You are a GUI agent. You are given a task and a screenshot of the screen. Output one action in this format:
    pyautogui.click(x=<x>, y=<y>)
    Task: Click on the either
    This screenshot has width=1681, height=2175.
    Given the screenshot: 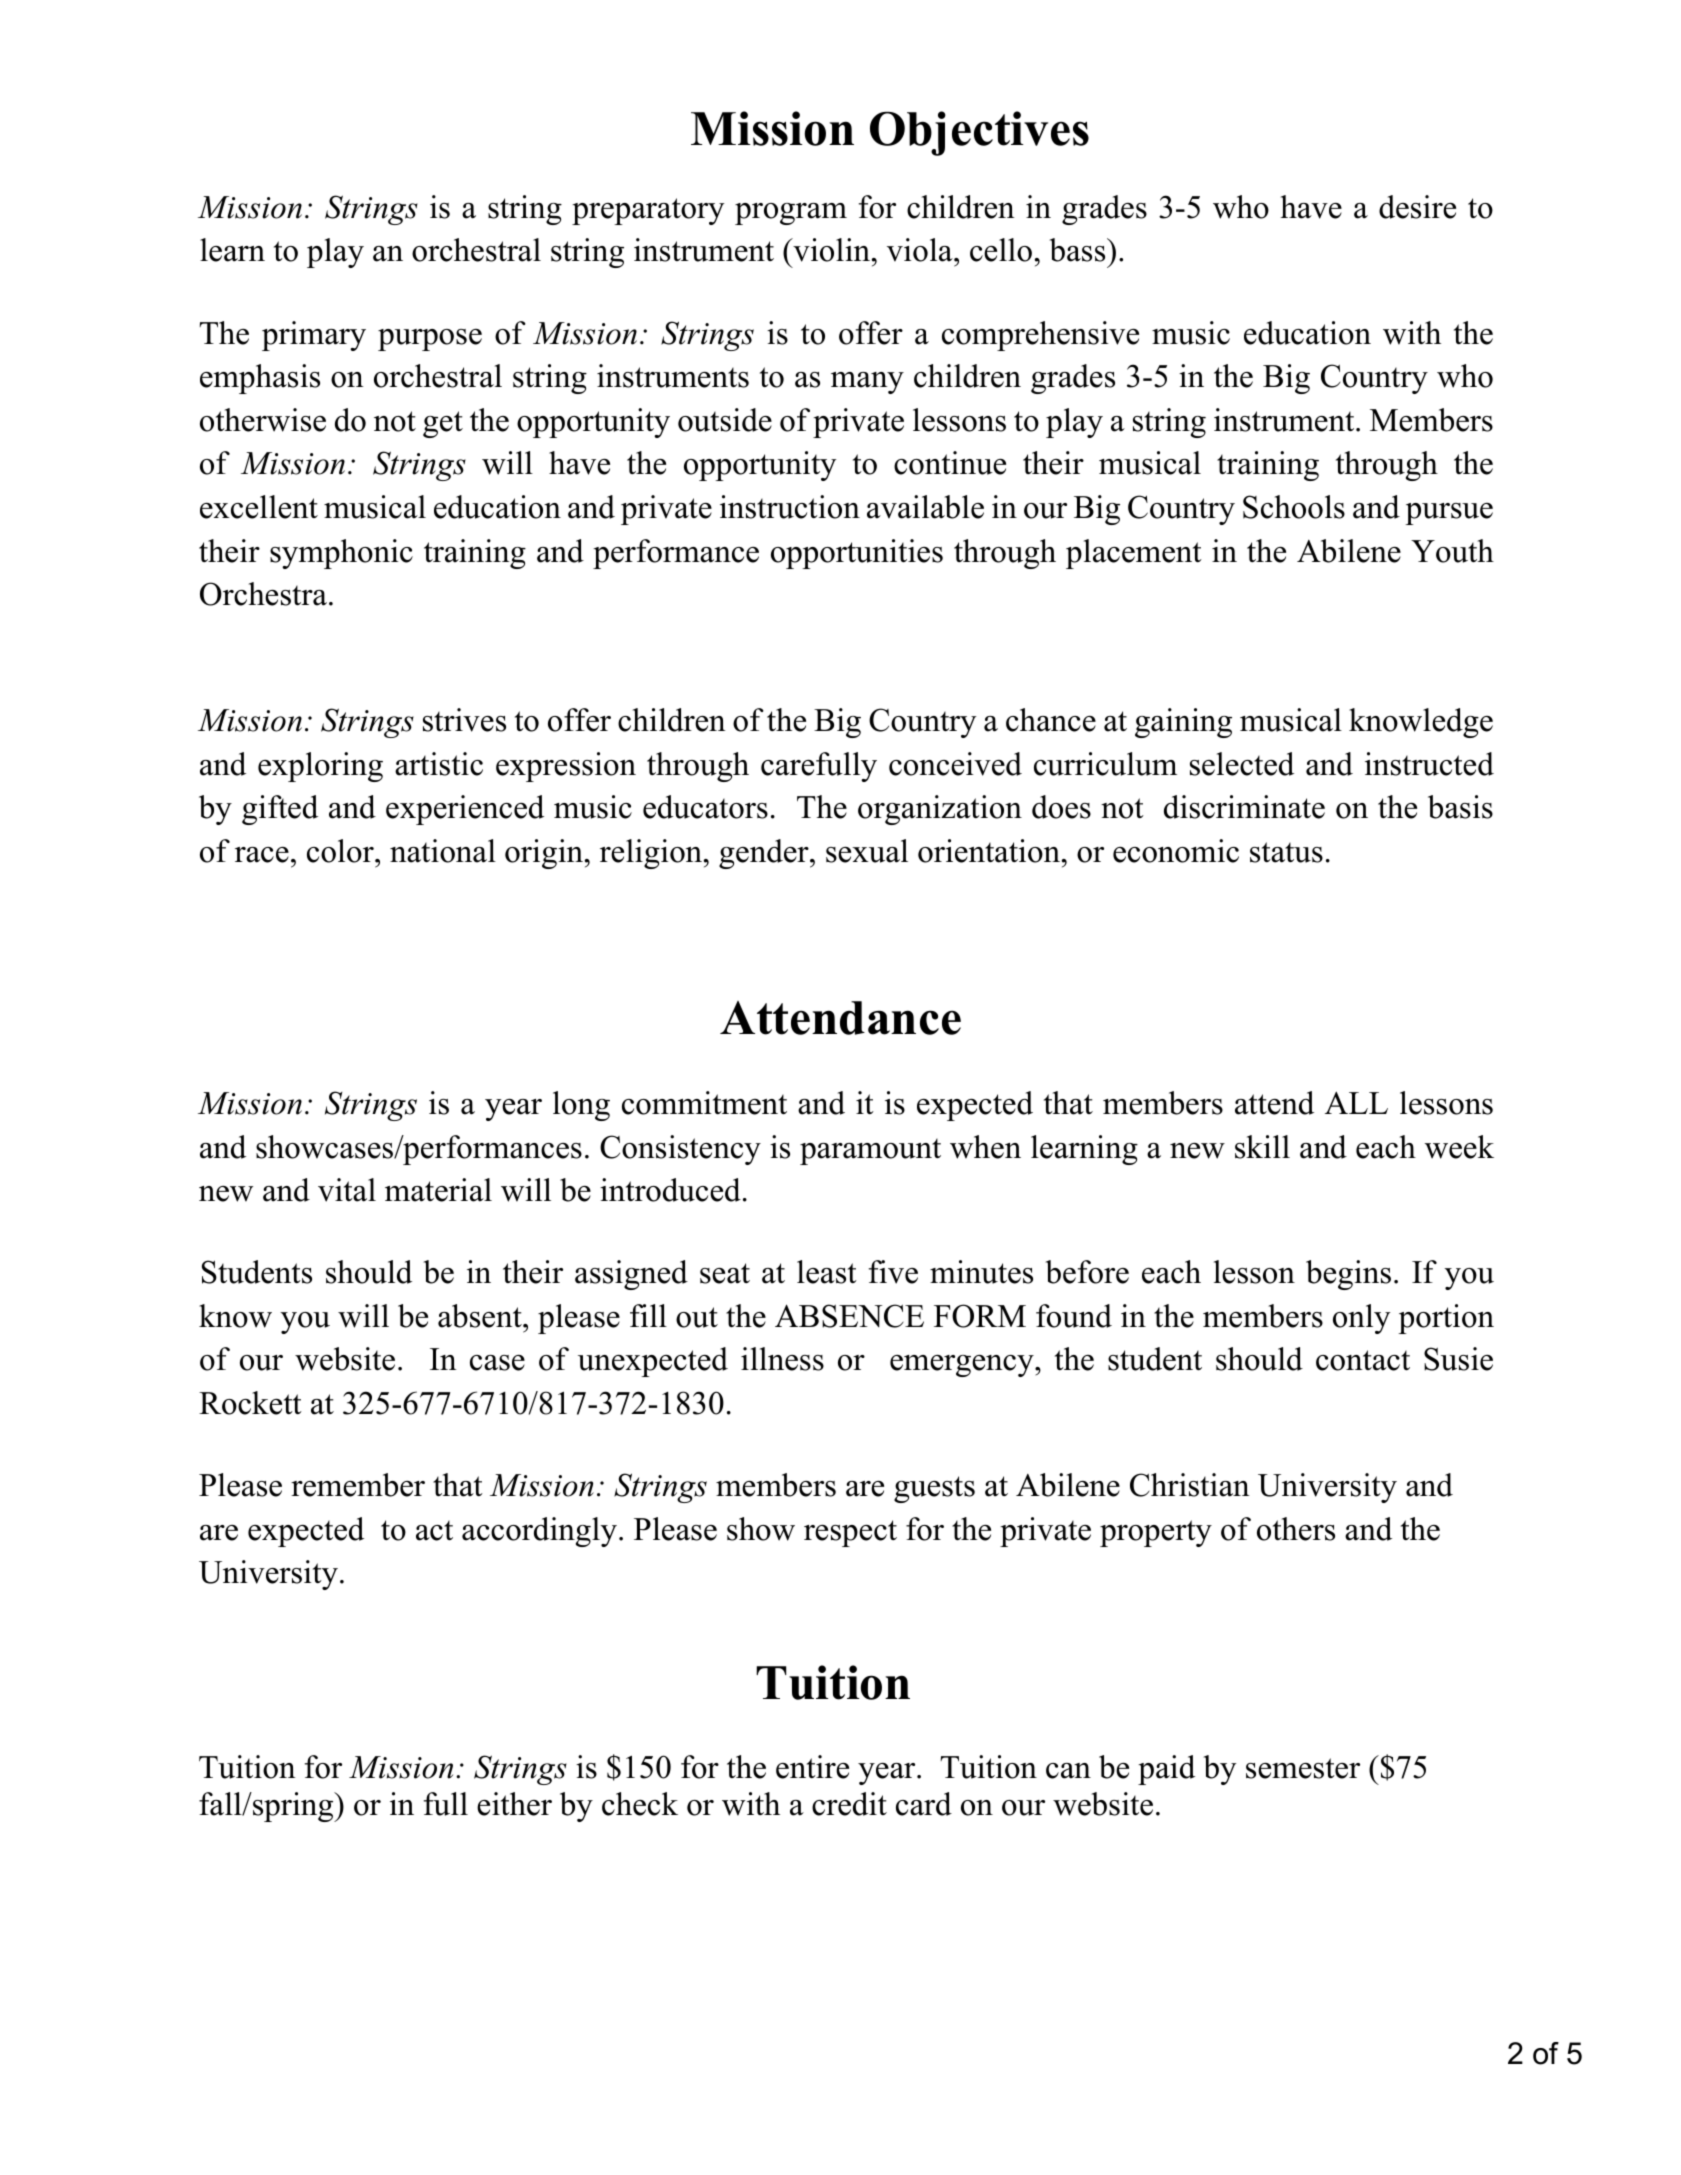 What is the action you would take?
    pyautogui.click(x=514, y=1804)
